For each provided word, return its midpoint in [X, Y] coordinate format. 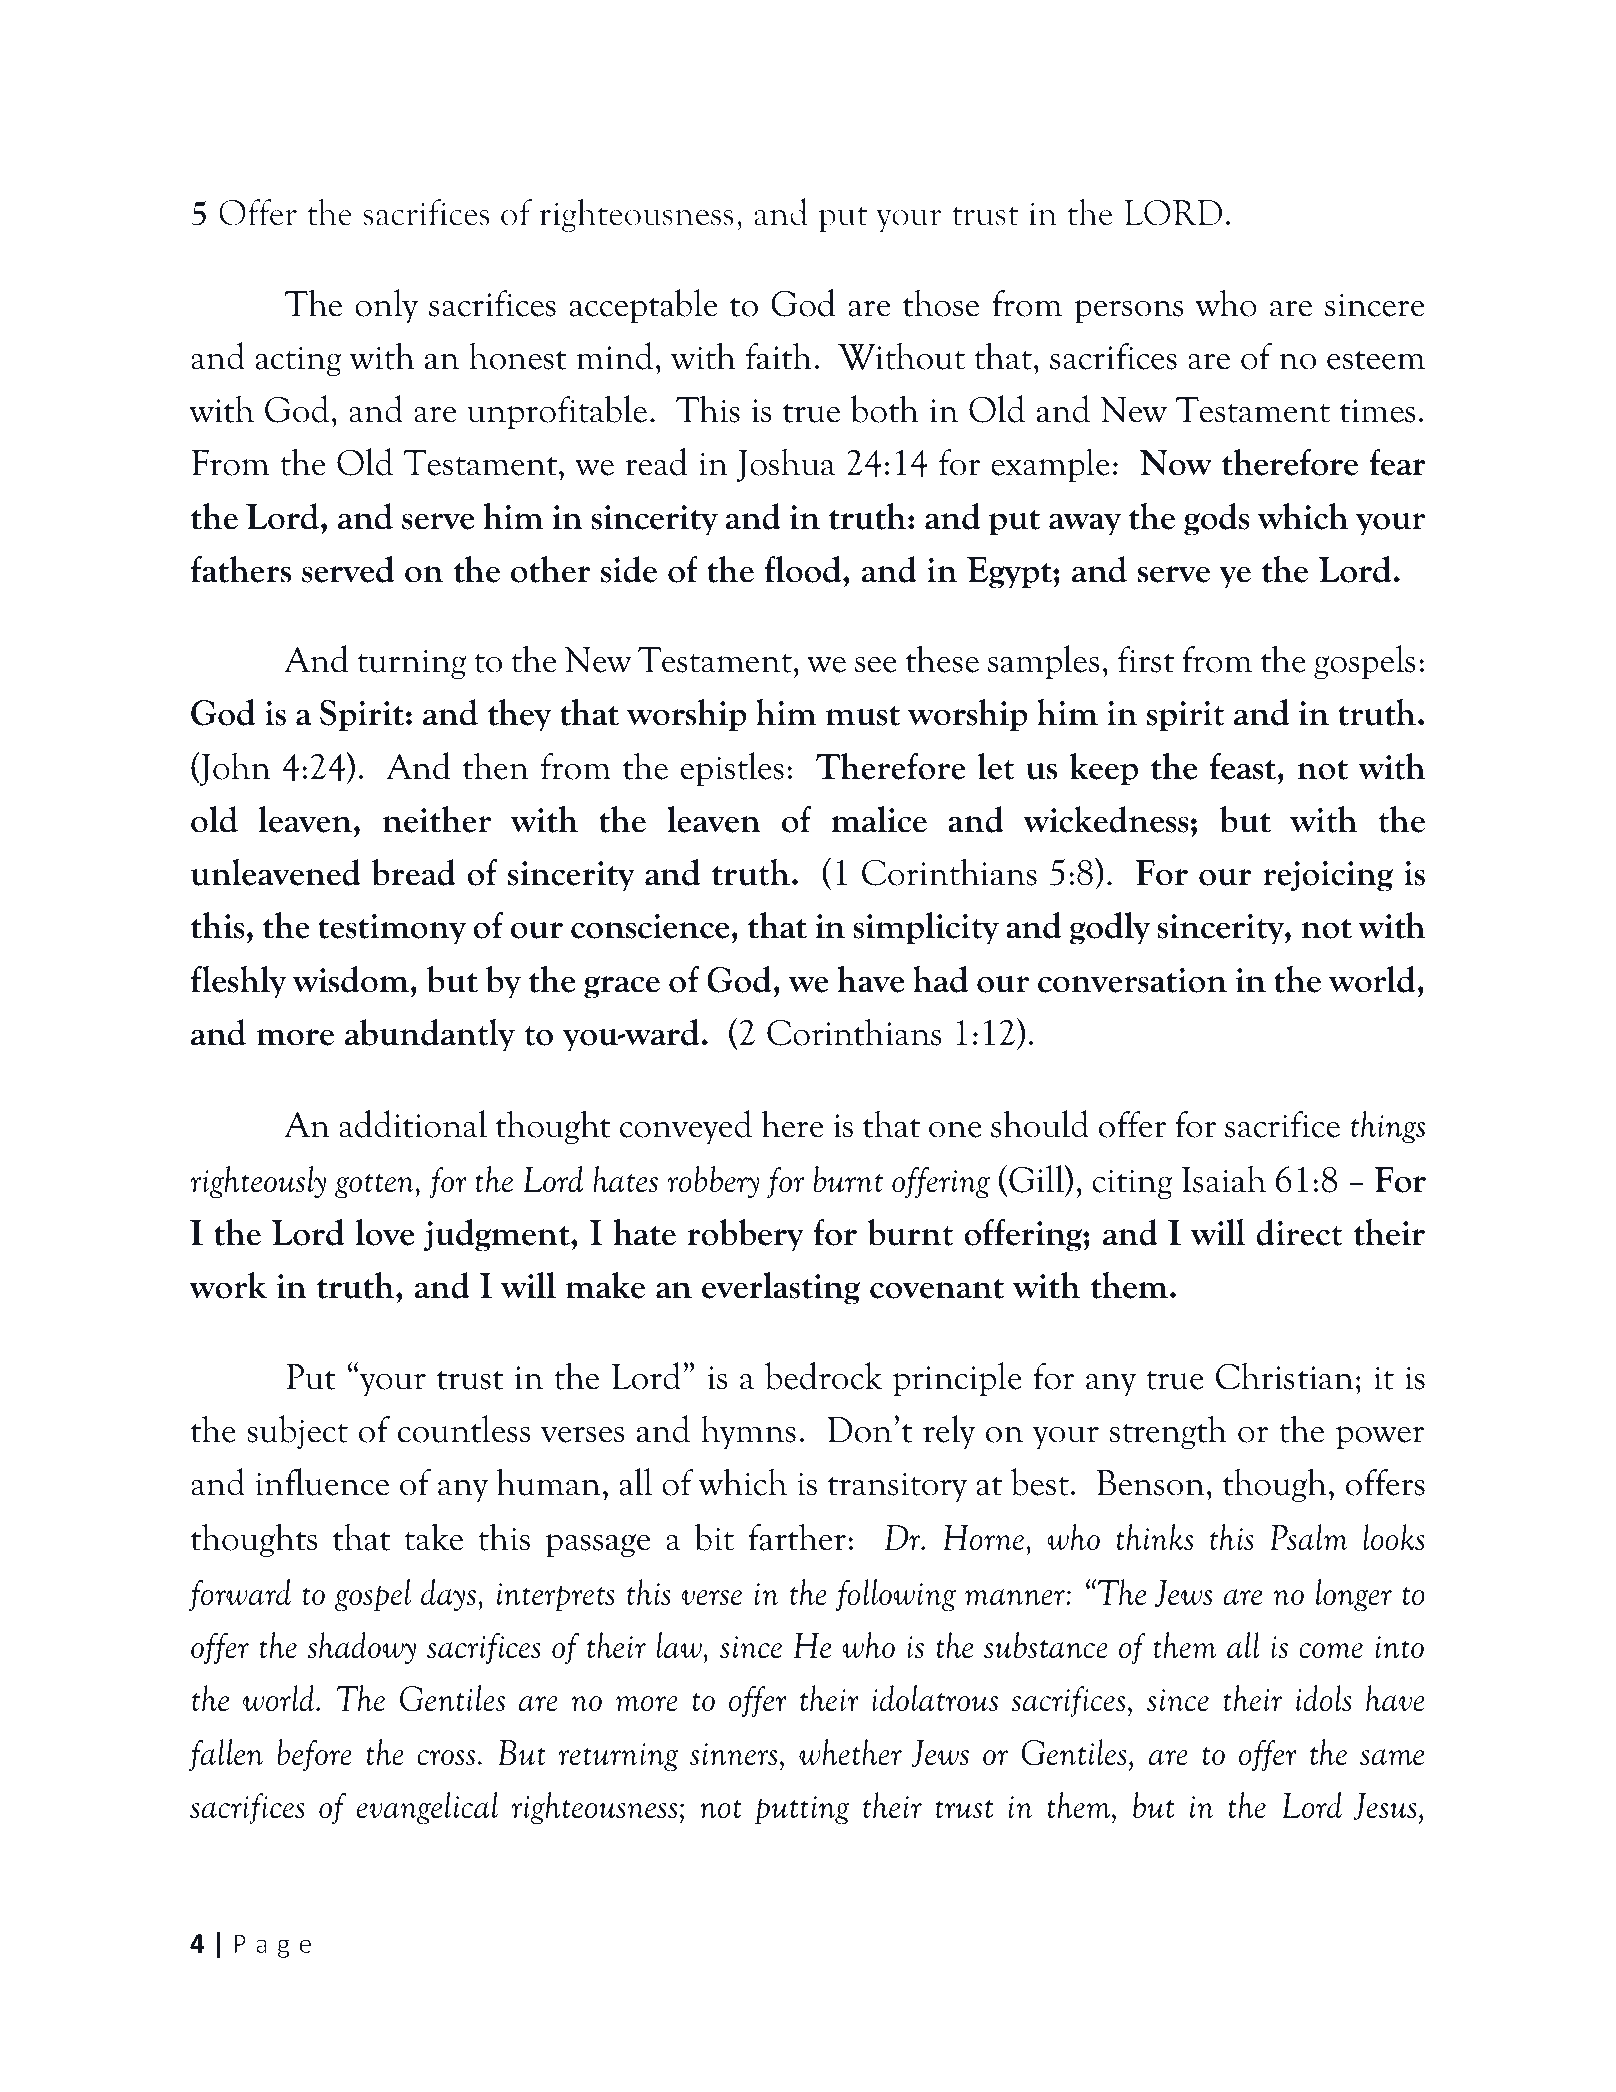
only [386, 306]
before [314, 1755]
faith [779, 356]
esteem [1376, 360]
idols [1323, 1698]
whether [850, 1752]
